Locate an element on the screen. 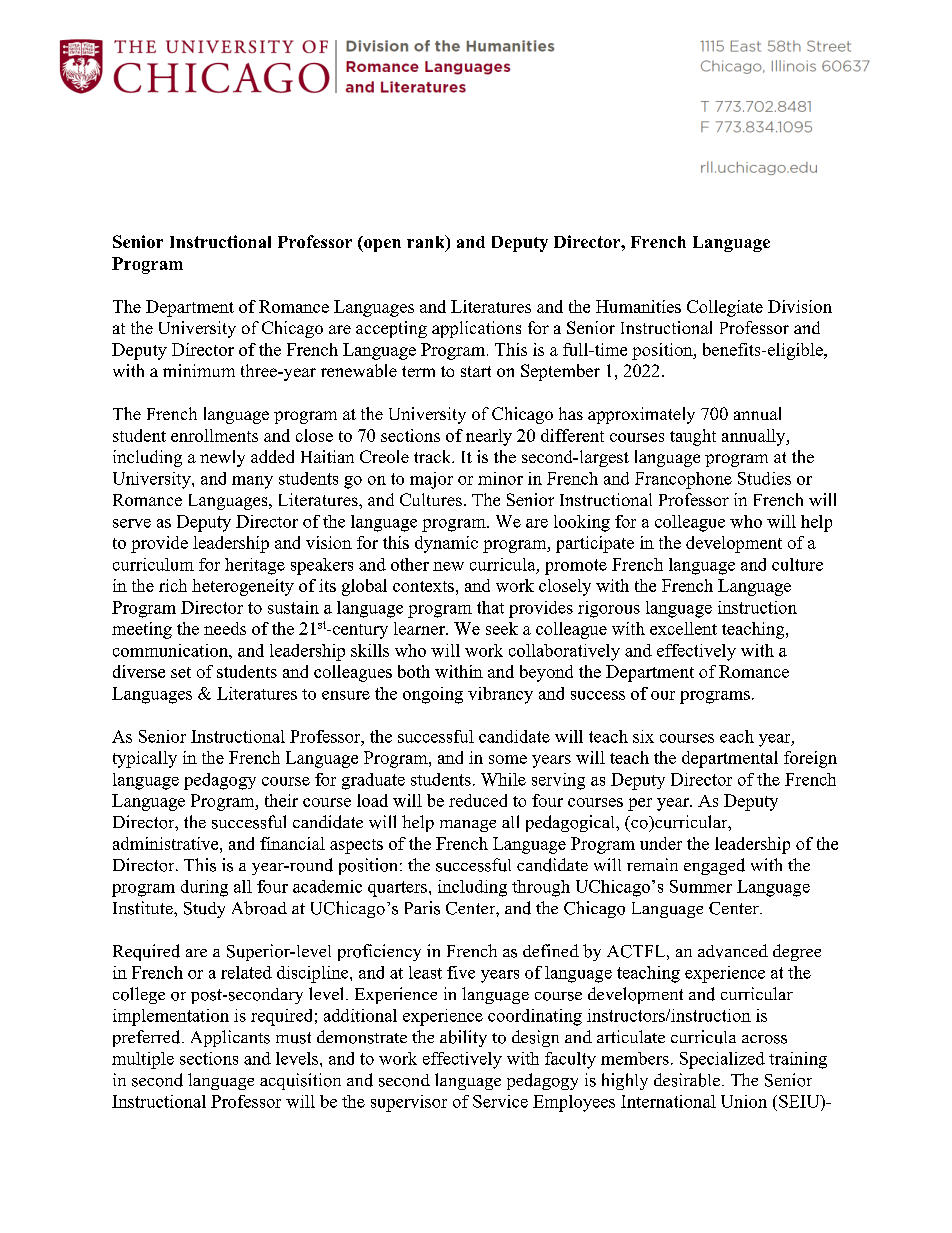 The height and width of the screenshot is (1233, 952). minimum is located at coordinates (199, 370).
